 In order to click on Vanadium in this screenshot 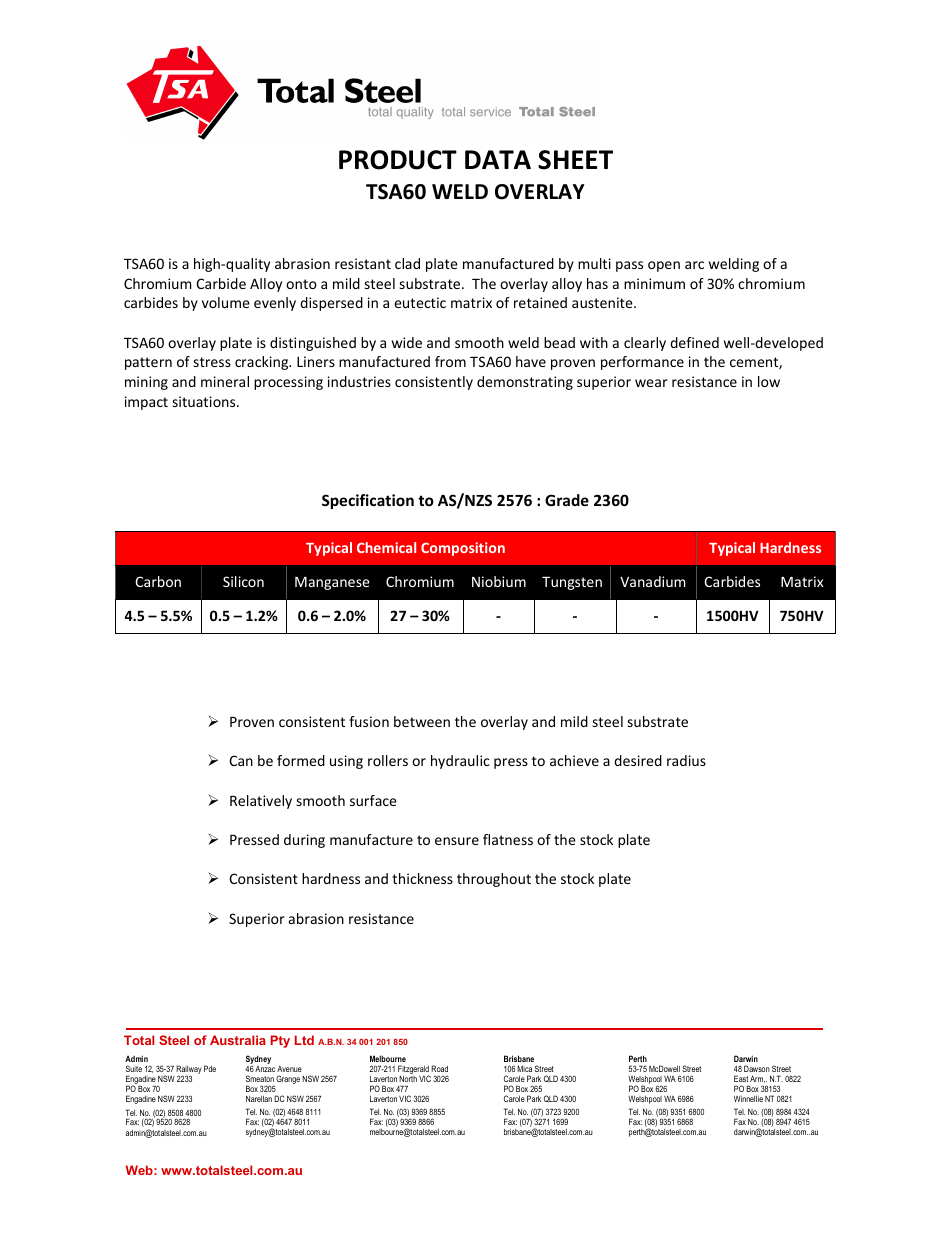, I will do `click(653, 581)`.
